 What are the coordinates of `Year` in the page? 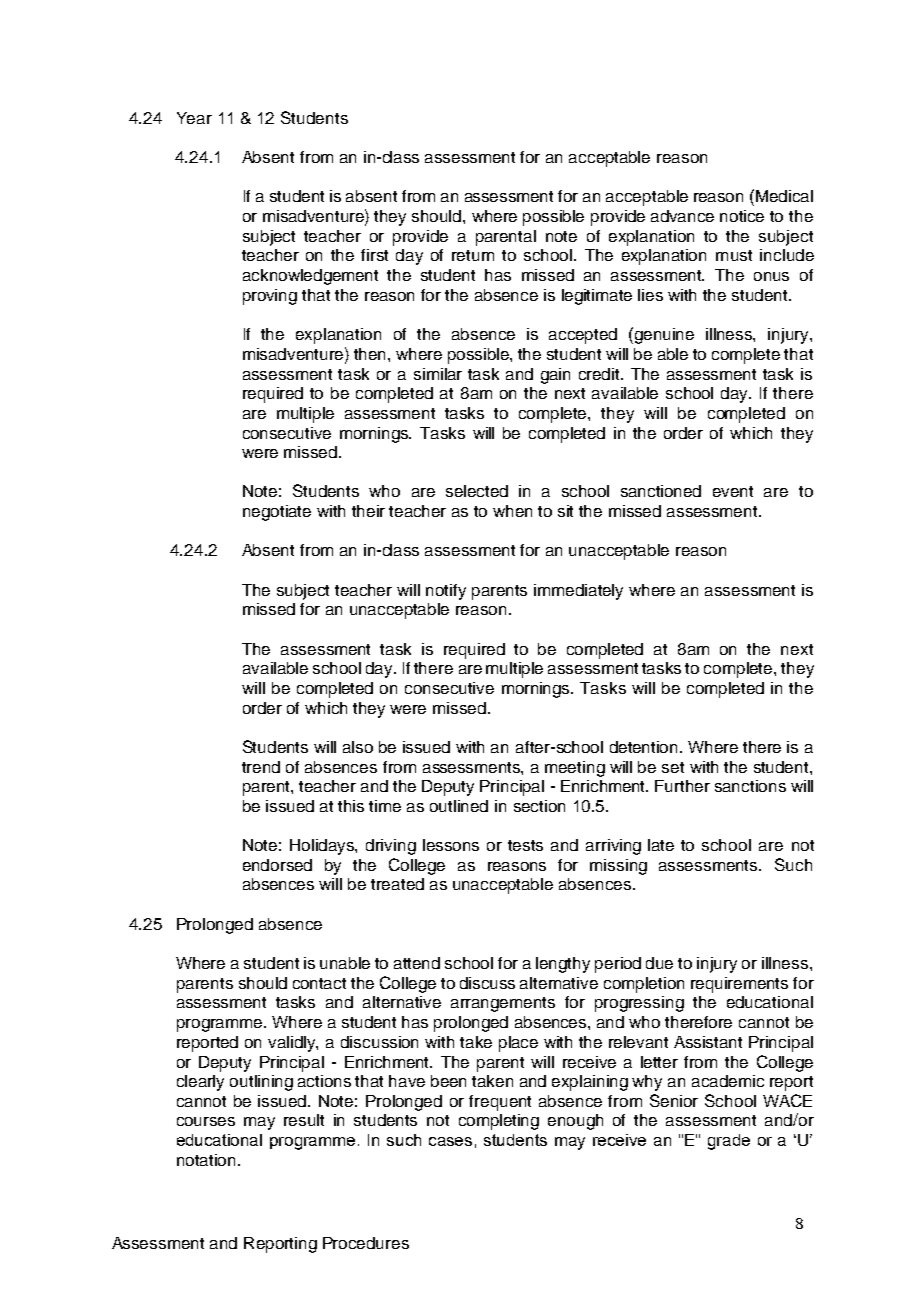 It's located at (194, 118).
